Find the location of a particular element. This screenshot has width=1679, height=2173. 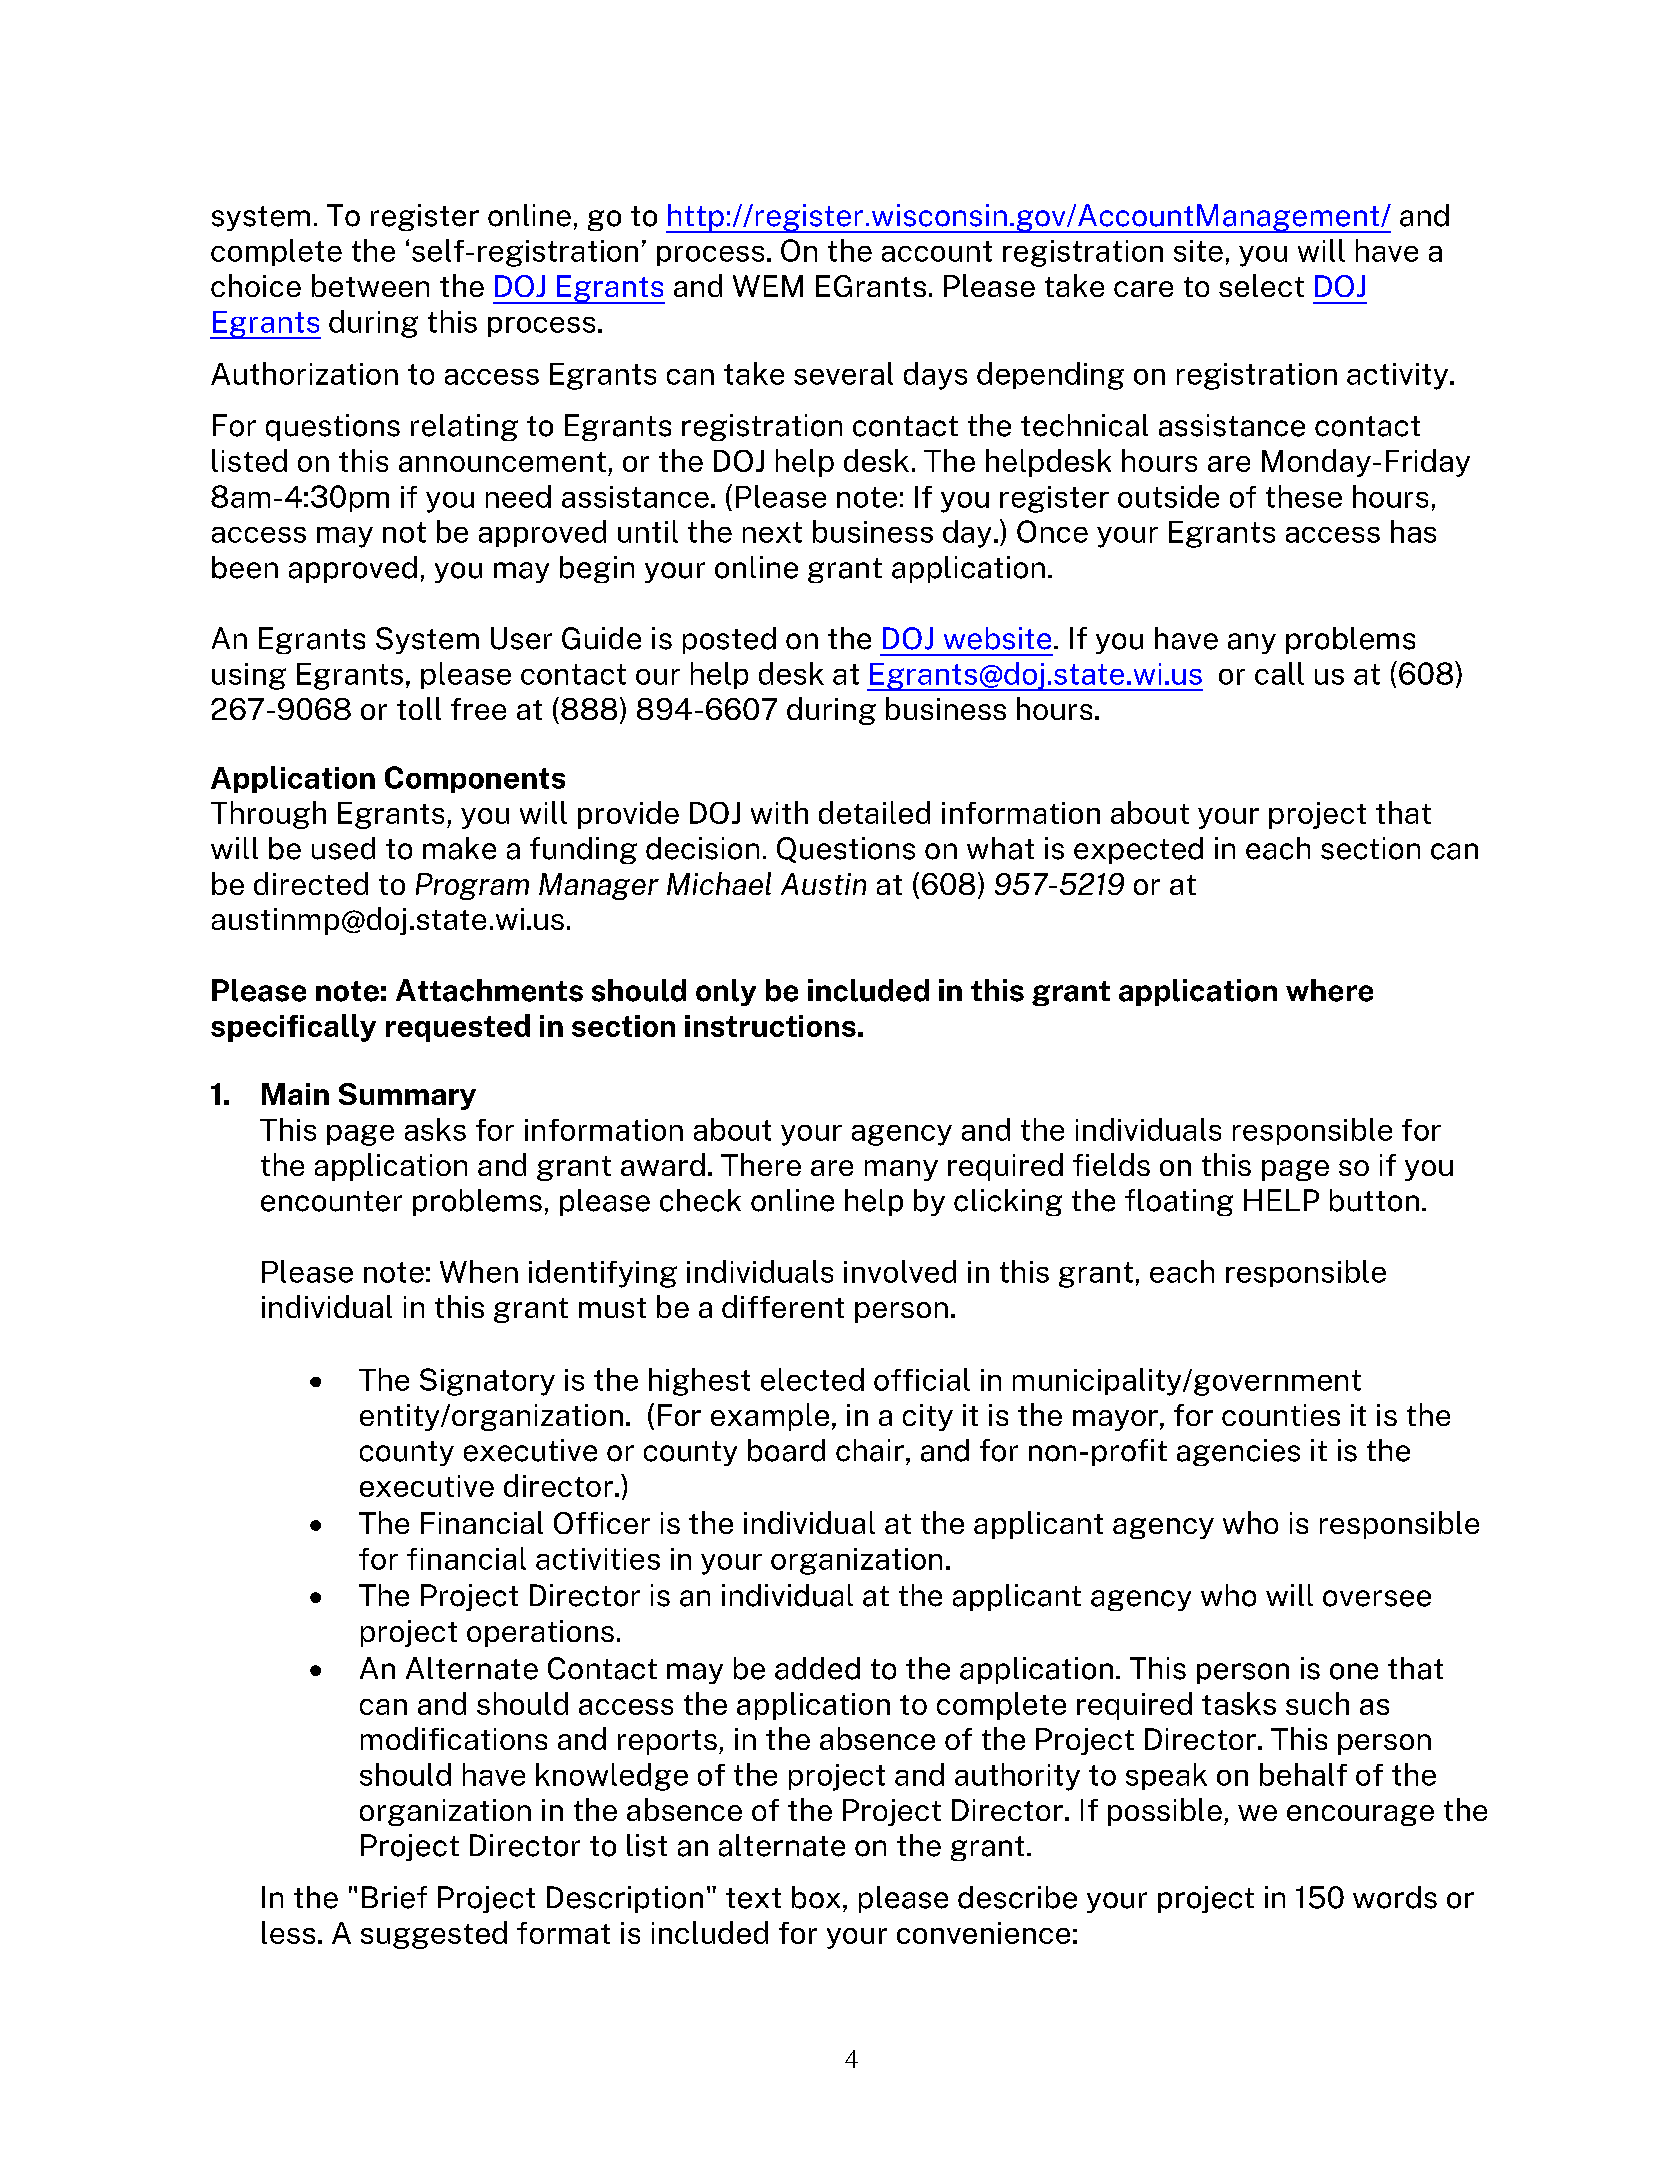

floating is located at coordinates (1179, 1202).
